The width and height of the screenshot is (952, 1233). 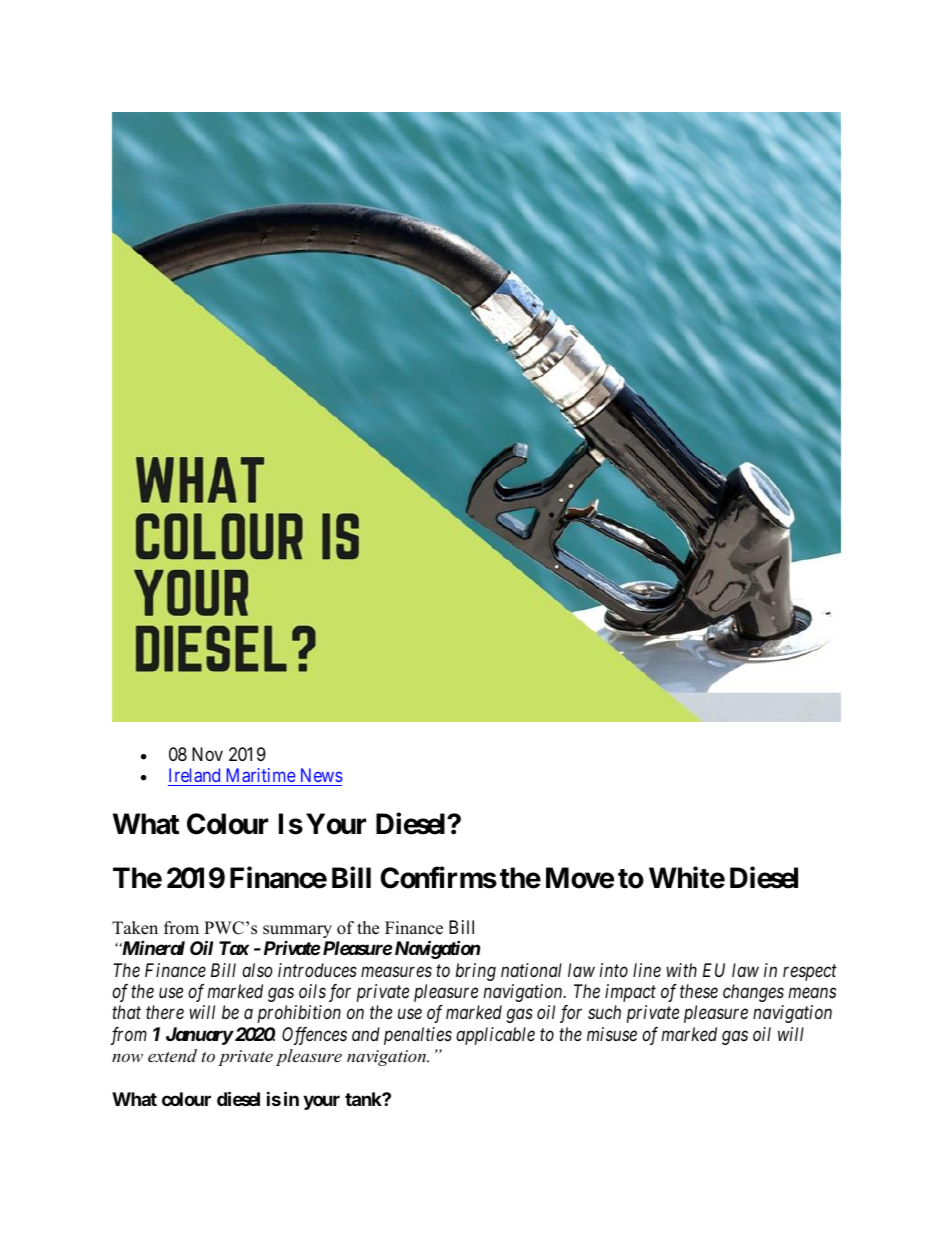 What do you see at coordinates (261, 775) in the screenshot?
I see `Maritime` at bounding box center [261, 775].
